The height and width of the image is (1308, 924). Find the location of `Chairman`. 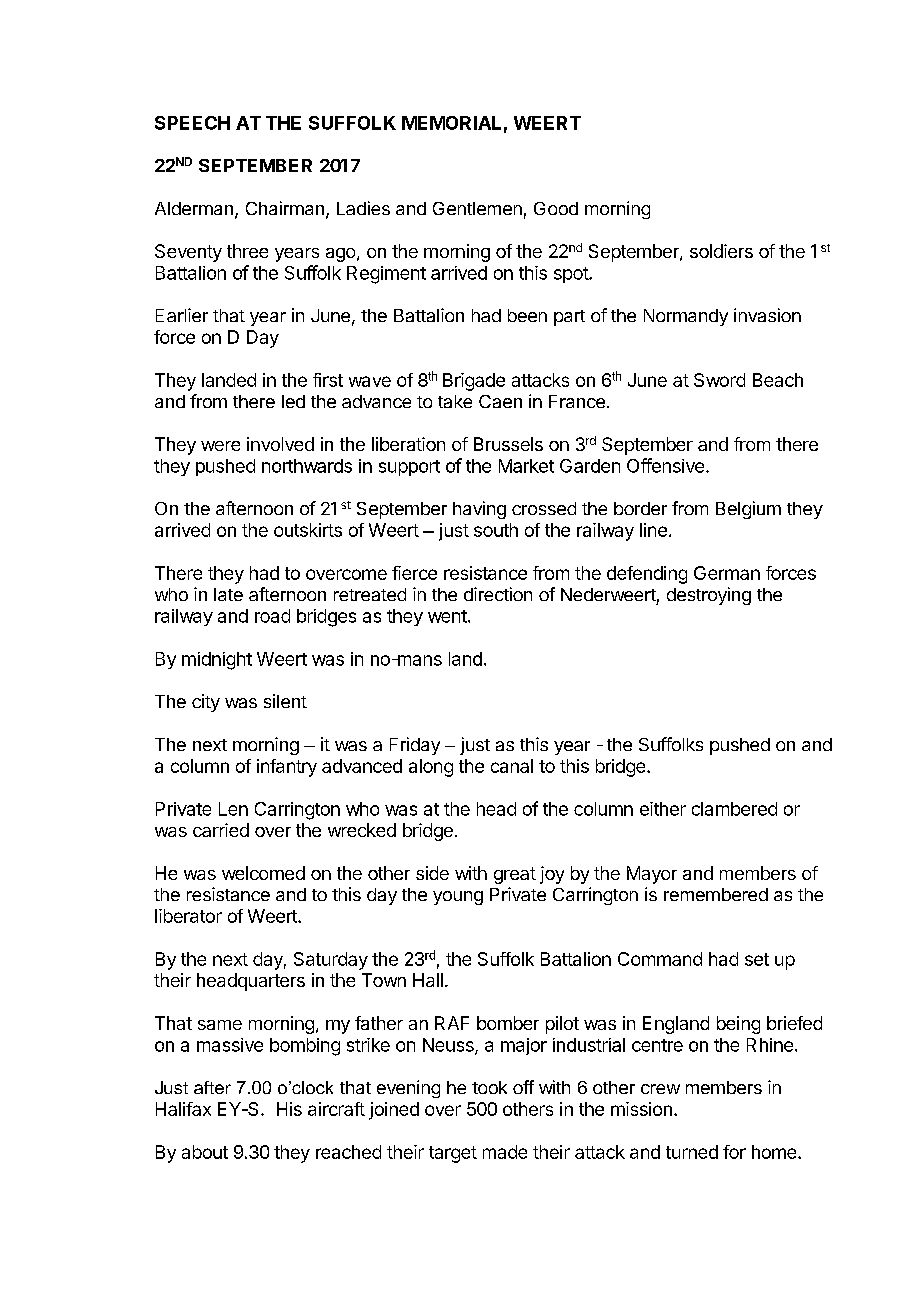

Chairman is located at coordinates (285, 208).
